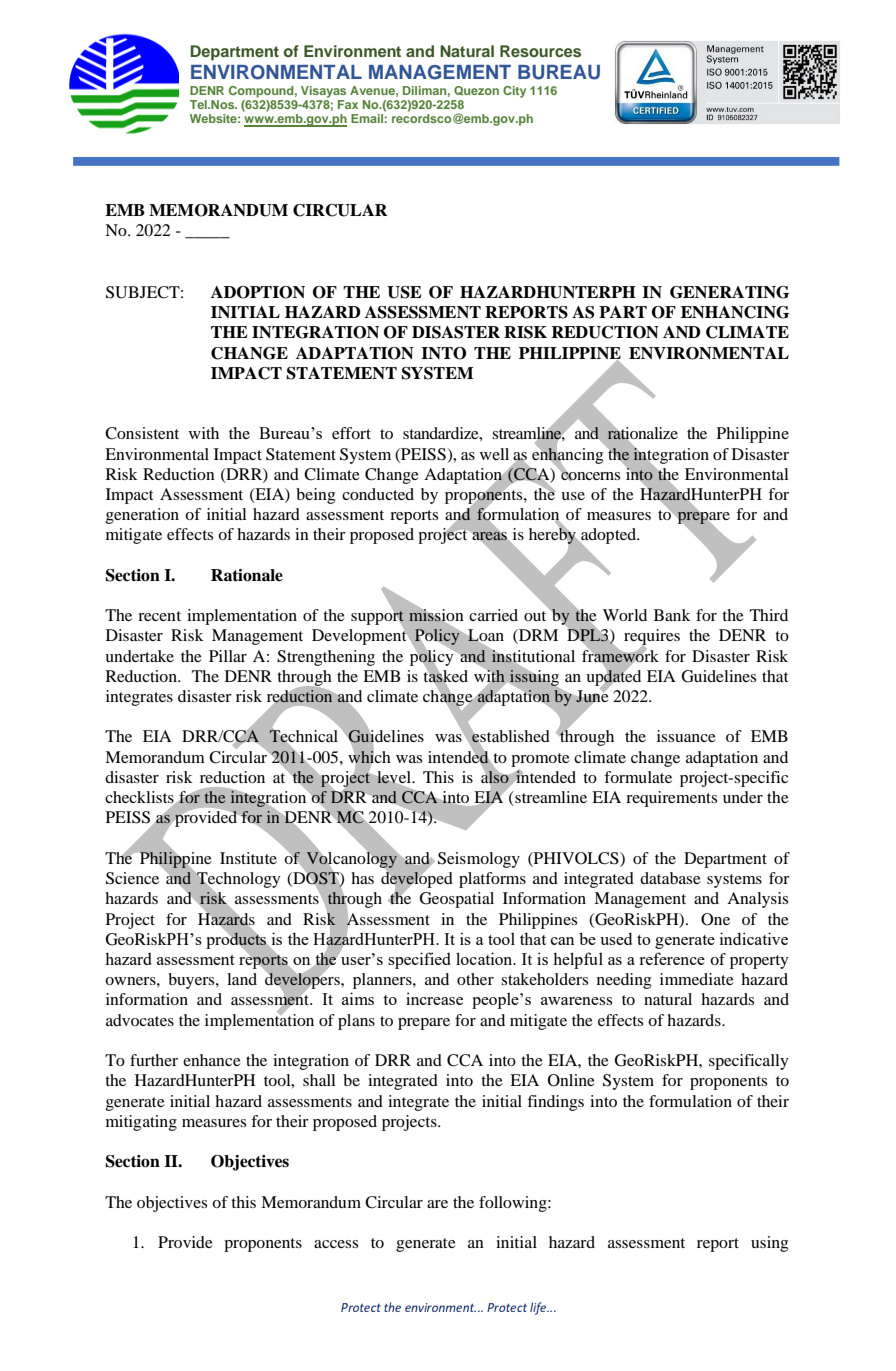 The image size is (896, 1371). What do you see at coordinates (457, 900) in the screenshot?
I see `Geospatial` at bounding box center [457, 900].
